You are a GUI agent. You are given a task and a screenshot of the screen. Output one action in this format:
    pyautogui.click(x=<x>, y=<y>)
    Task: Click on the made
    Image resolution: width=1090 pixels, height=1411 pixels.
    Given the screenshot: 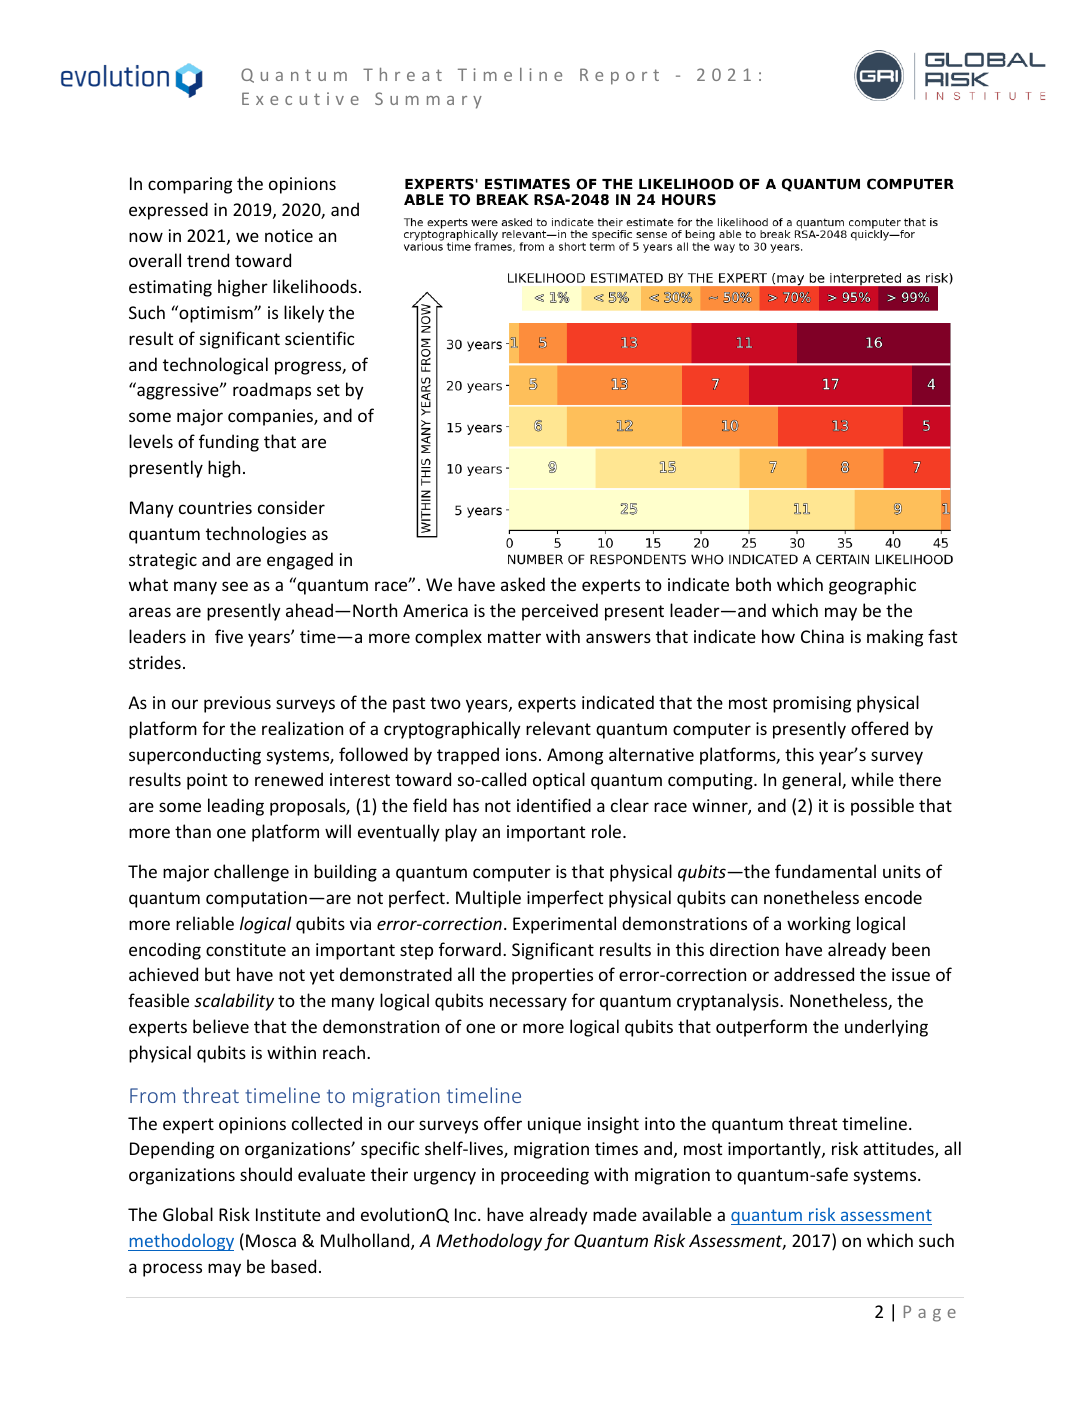 What is the action you would take?
    pyautogui.click(x=615, y=1214)
